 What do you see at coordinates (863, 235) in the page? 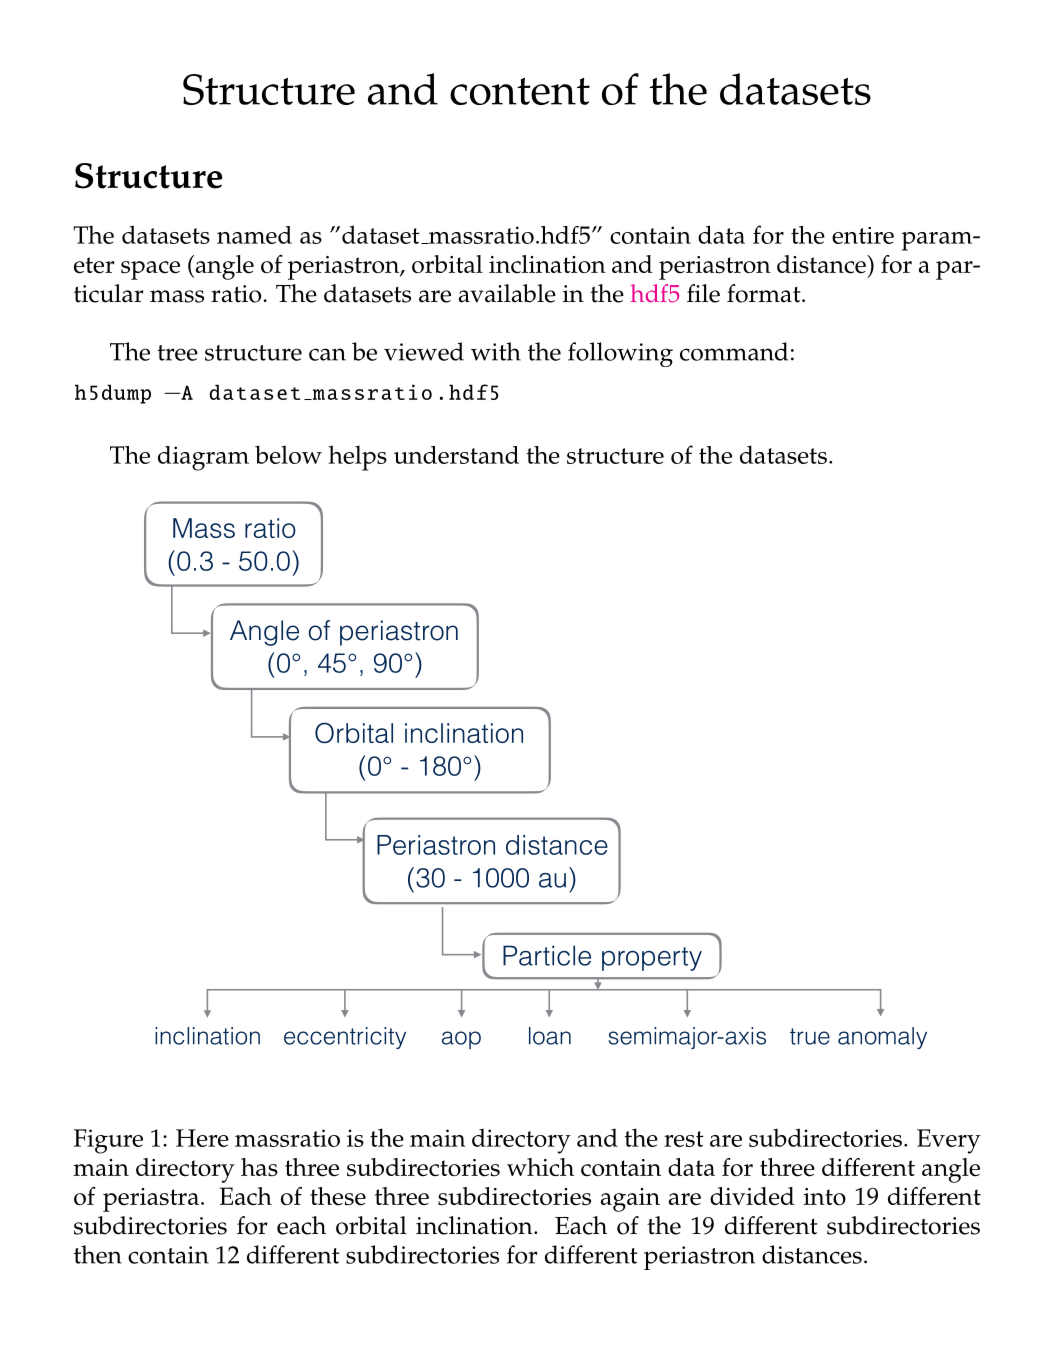
I see `entire` at bounding box center [863, 235].
